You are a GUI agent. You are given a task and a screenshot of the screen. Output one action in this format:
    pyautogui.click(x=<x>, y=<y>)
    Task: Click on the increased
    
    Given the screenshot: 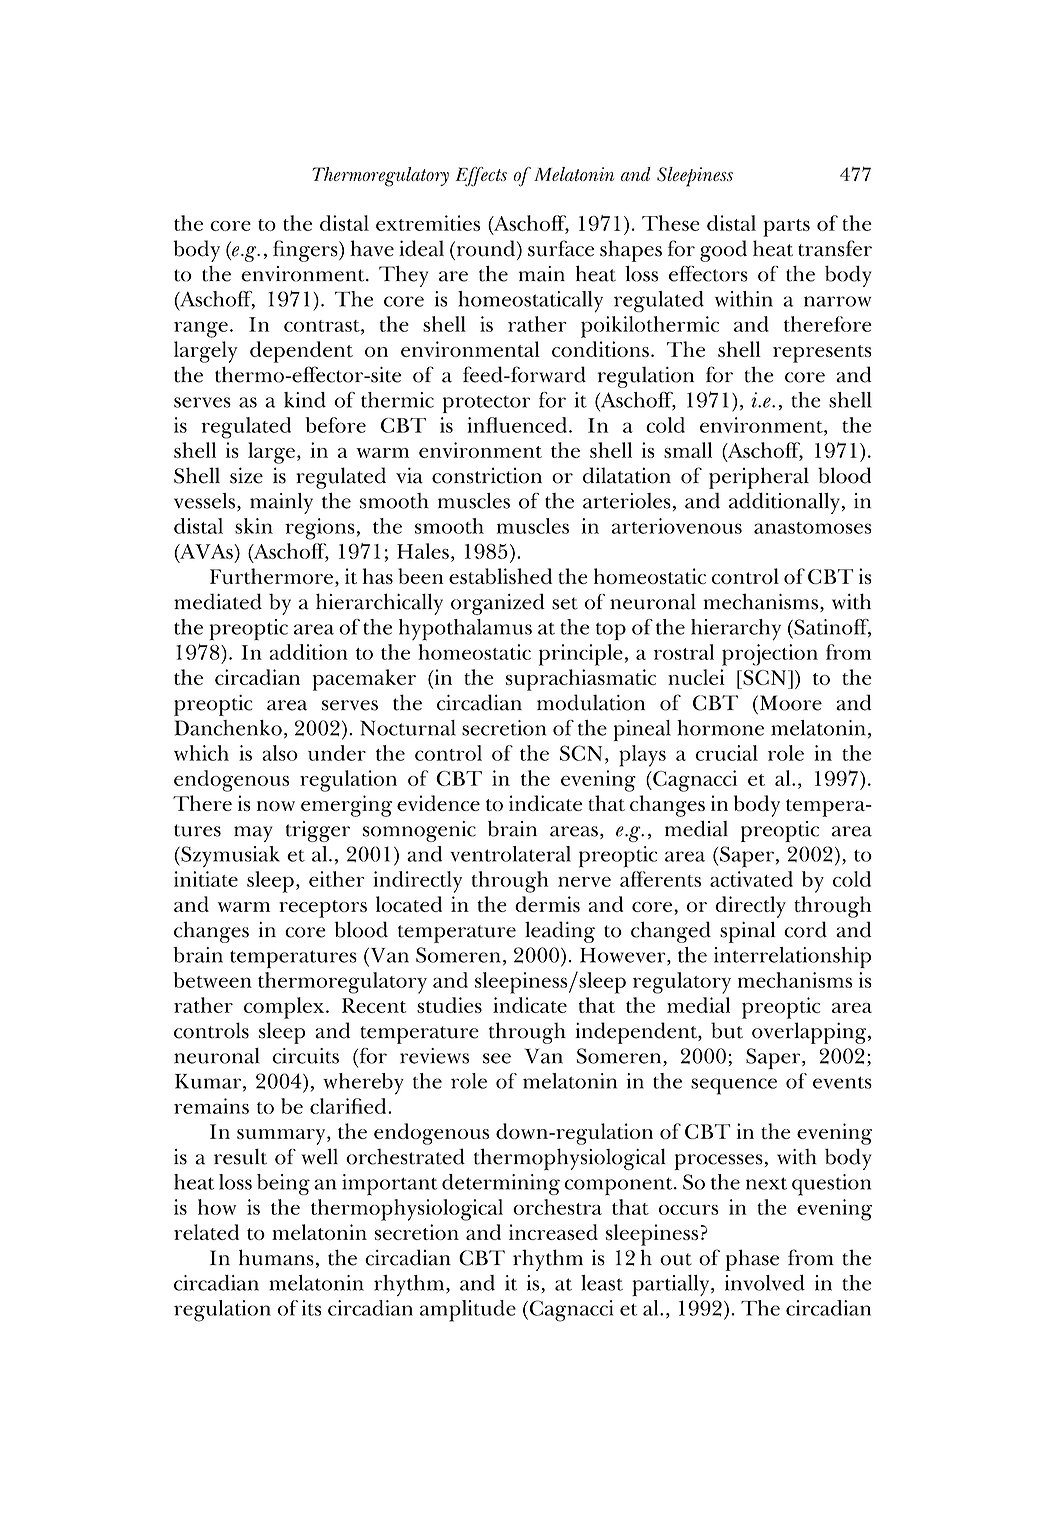 What is the action you would take?
    pyautogui.click(x=553, y=1232)
